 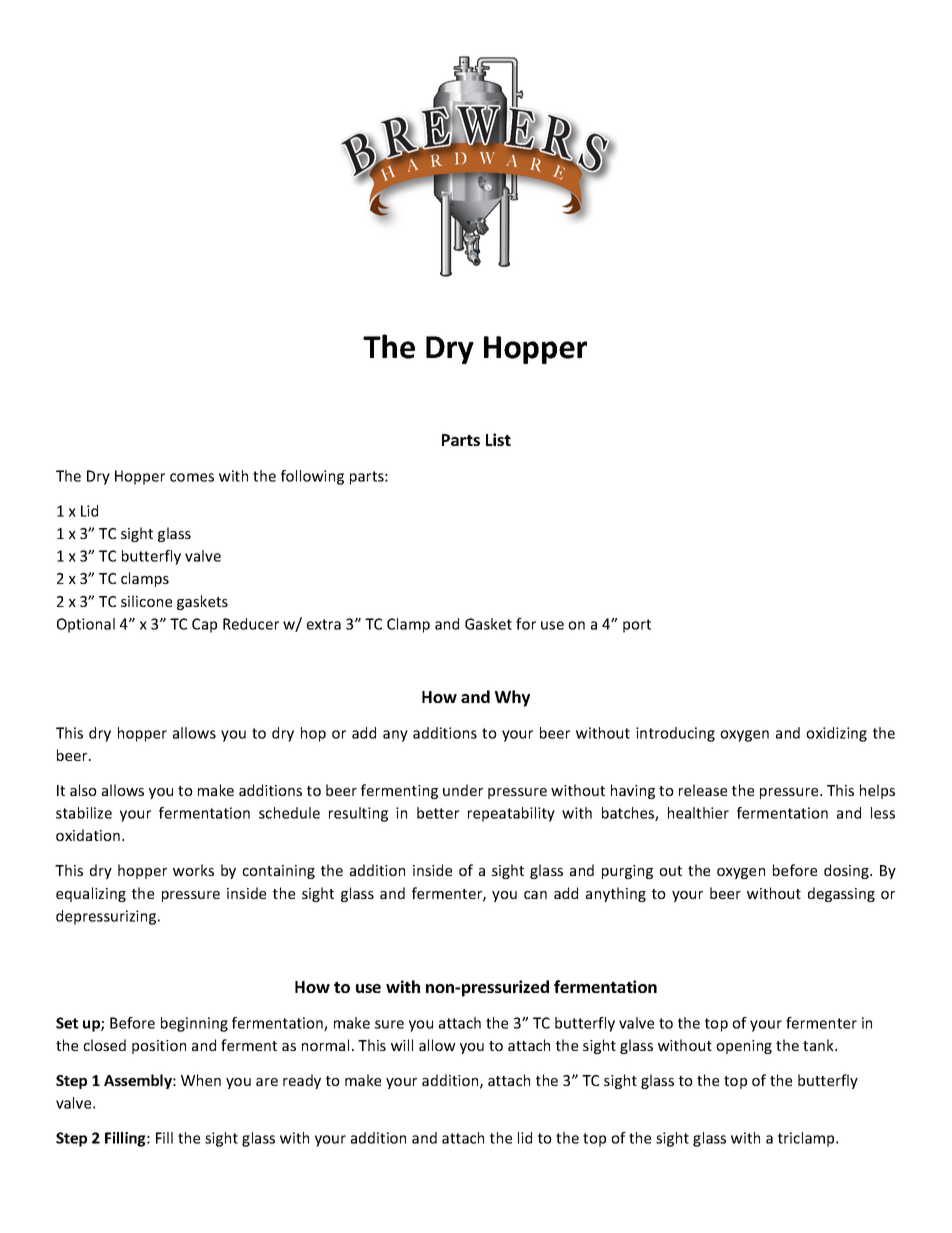 What do you see at coordinates (159, 1047) in the page?
I see `position` at bounding box center [159, 1047].
